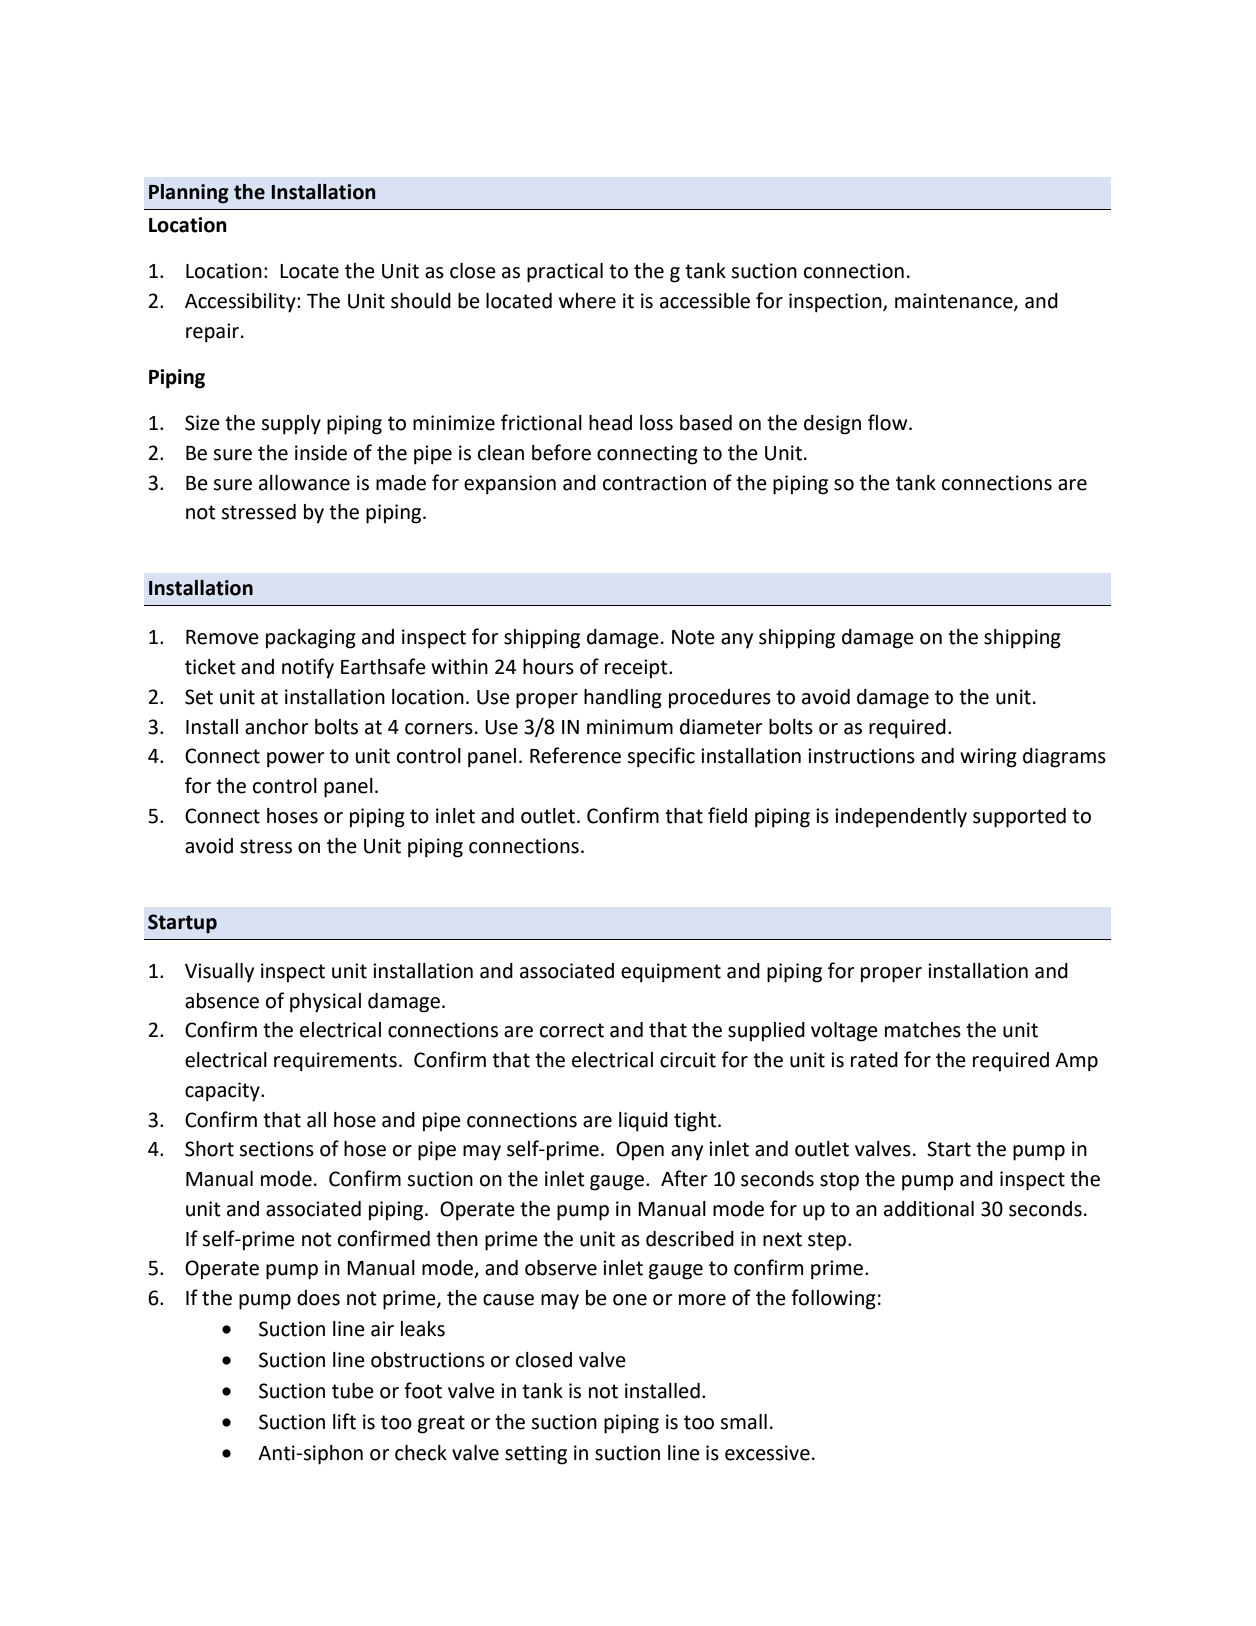  I want to click on flow, so click(889, 422).
